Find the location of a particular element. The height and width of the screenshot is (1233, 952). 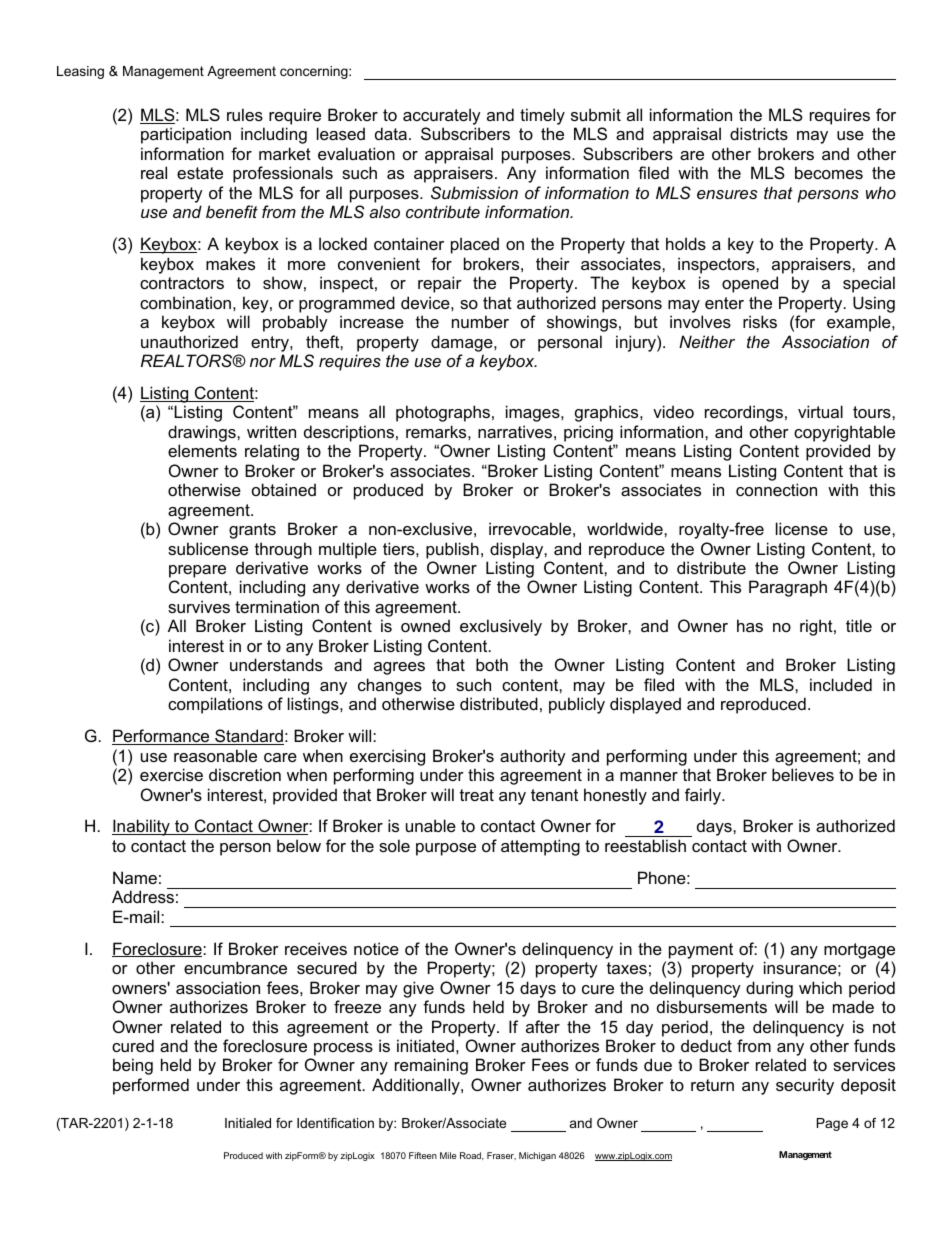

participation is located at coordinates (186, 135).
